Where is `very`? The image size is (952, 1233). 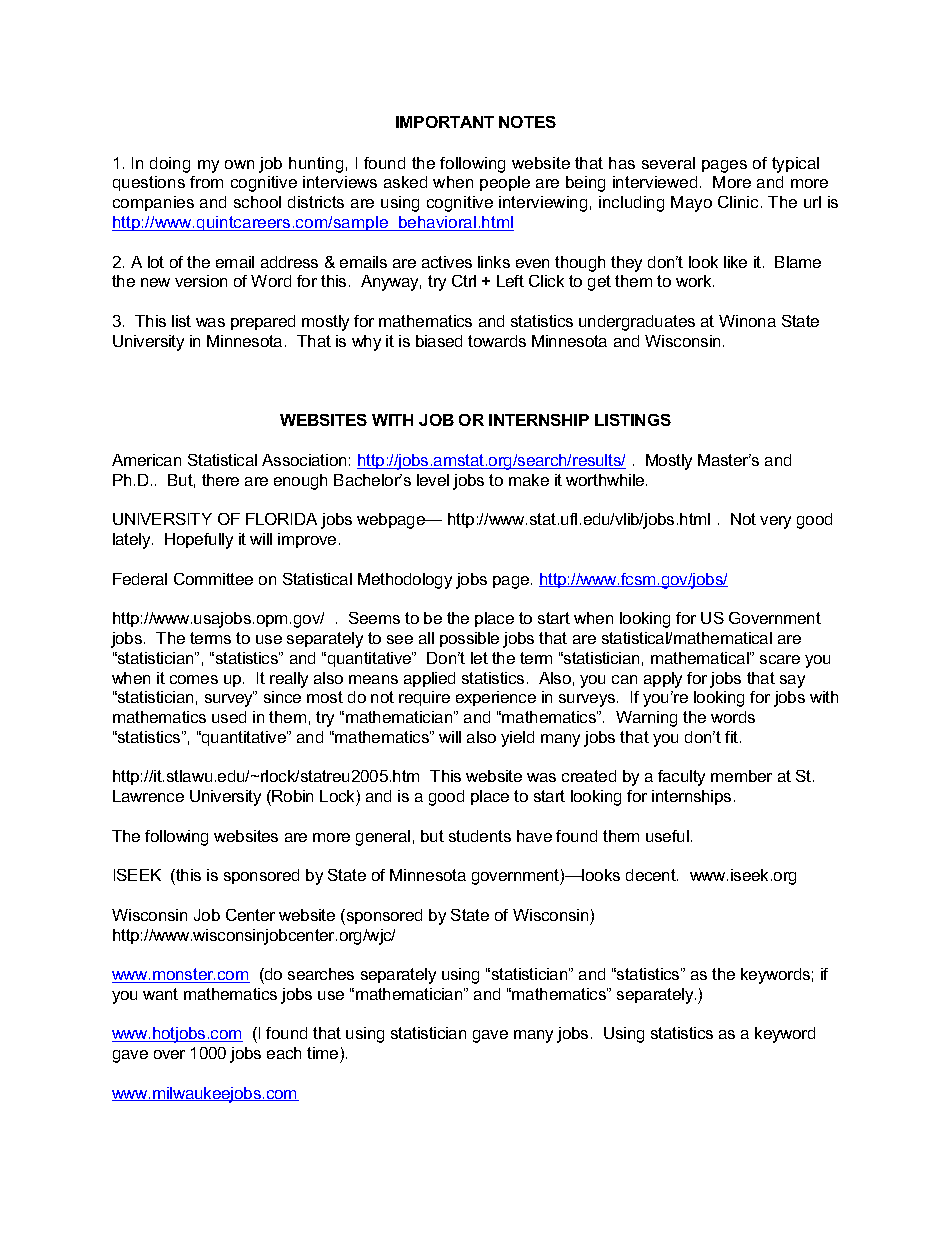
very is located at coordinates (775, 522).
